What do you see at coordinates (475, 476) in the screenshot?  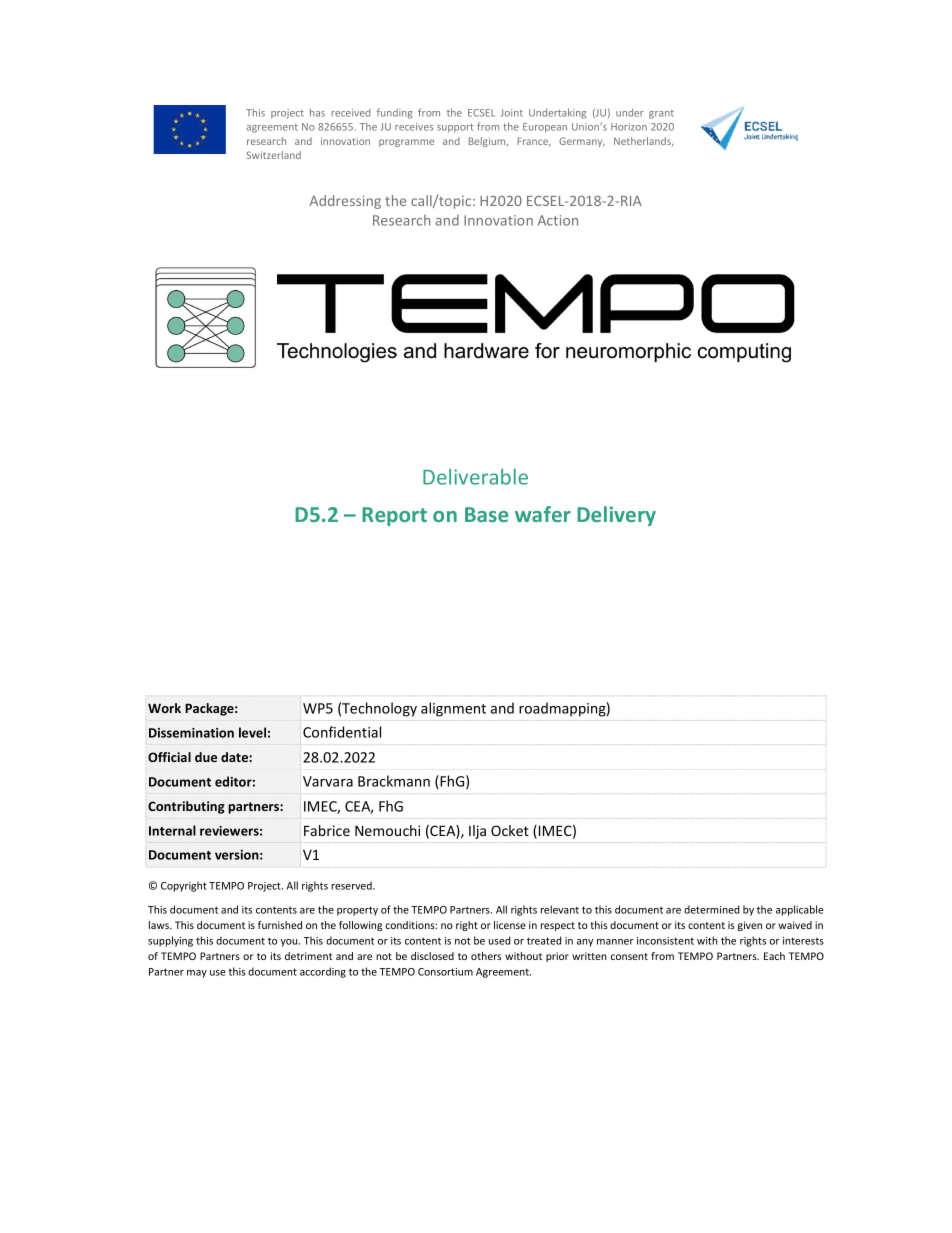 I see `Deliverable` at bounding box center [475, 476].
